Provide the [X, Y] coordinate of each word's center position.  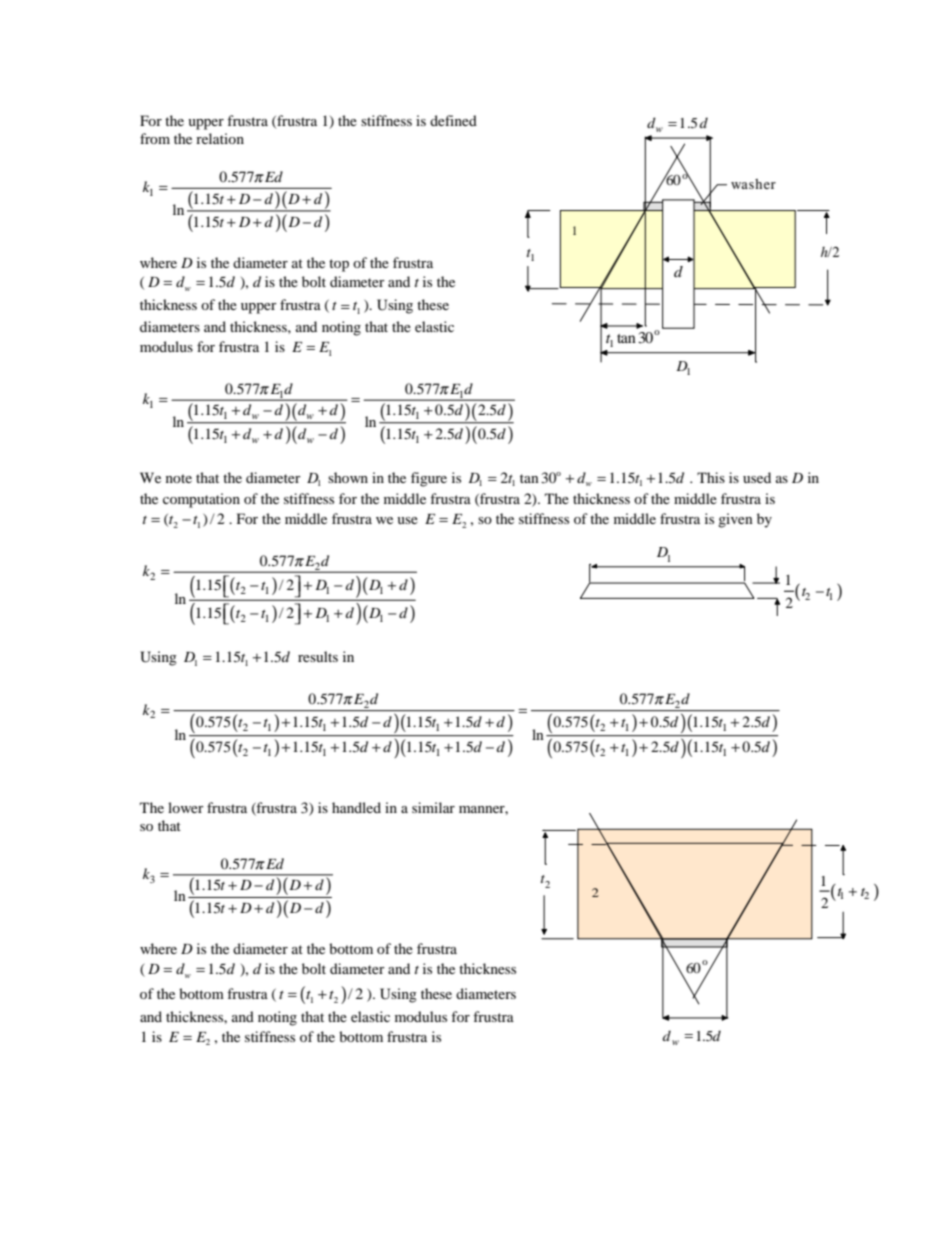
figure [429, 479]
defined [453, 120]
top [339, 265]
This [711, 477]
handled [356, 807]
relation [220, 138]
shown [348, 477]
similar [433, 807]
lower [186, 807]
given [735, 520]
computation [201, 500]
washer [753, 184]
